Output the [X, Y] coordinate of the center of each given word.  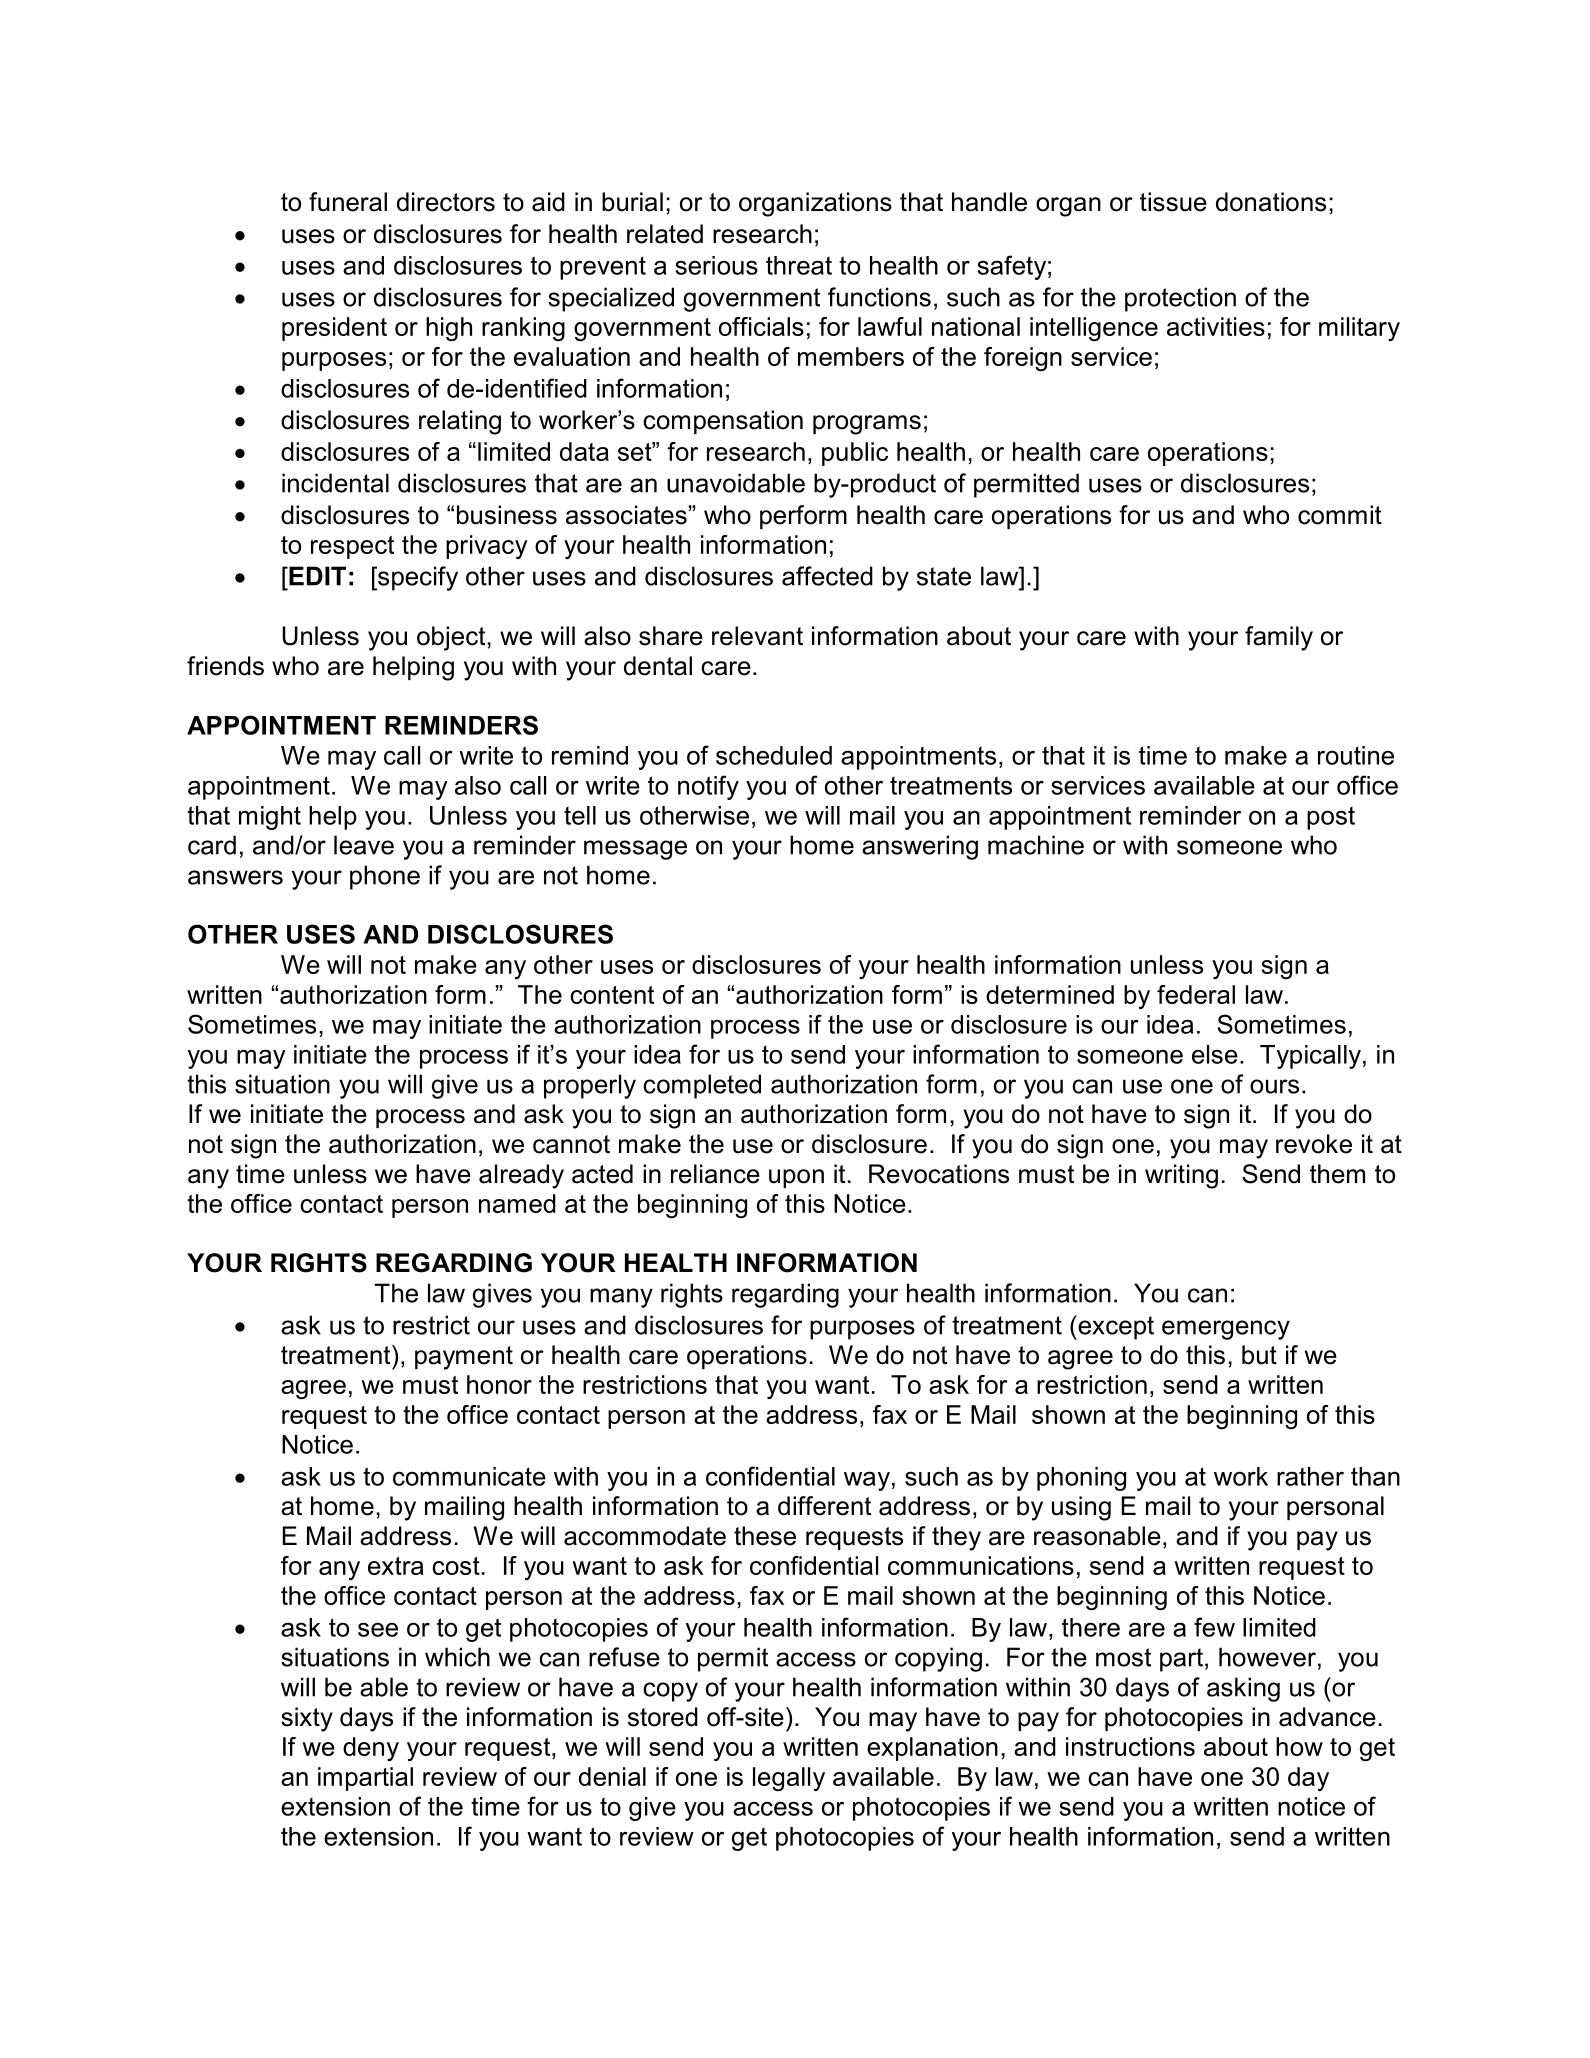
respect [352, 547]
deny [371, 1749]
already [521, 1176]
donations [1271, 202]
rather [1310, 1476]
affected [827, 576]
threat [799, 265]
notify [708, 787]
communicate [469, 1476]
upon [796, 1178]
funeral [348, 202]
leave [364, 845]
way [867, 1481]
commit [1340, 515]
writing [1181, 1176]
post [1331, 818]
